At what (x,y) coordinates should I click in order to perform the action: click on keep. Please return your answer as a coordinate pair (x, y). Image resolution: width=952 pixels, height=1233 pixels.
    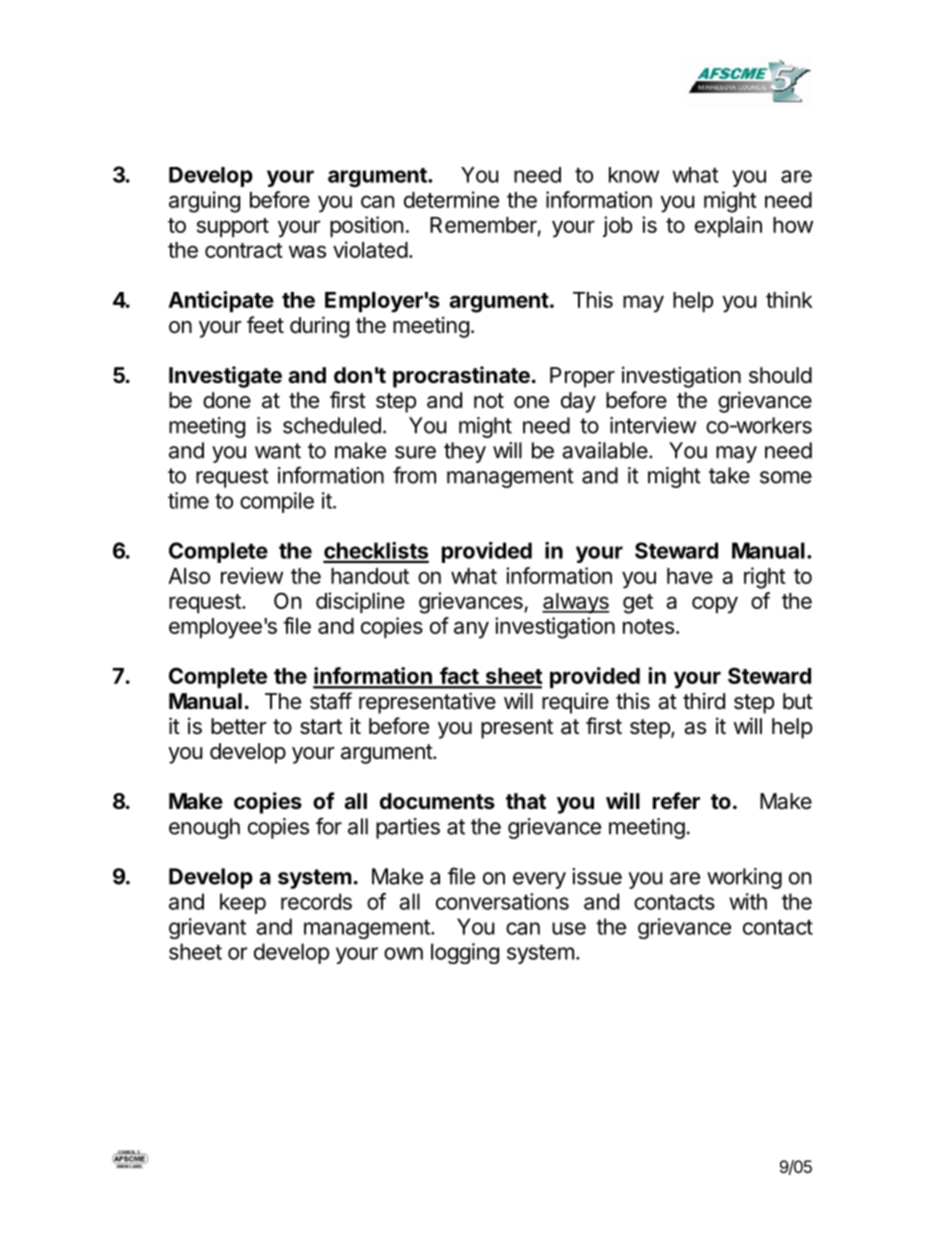
    Looking at the image, I should click on (243, 903).
